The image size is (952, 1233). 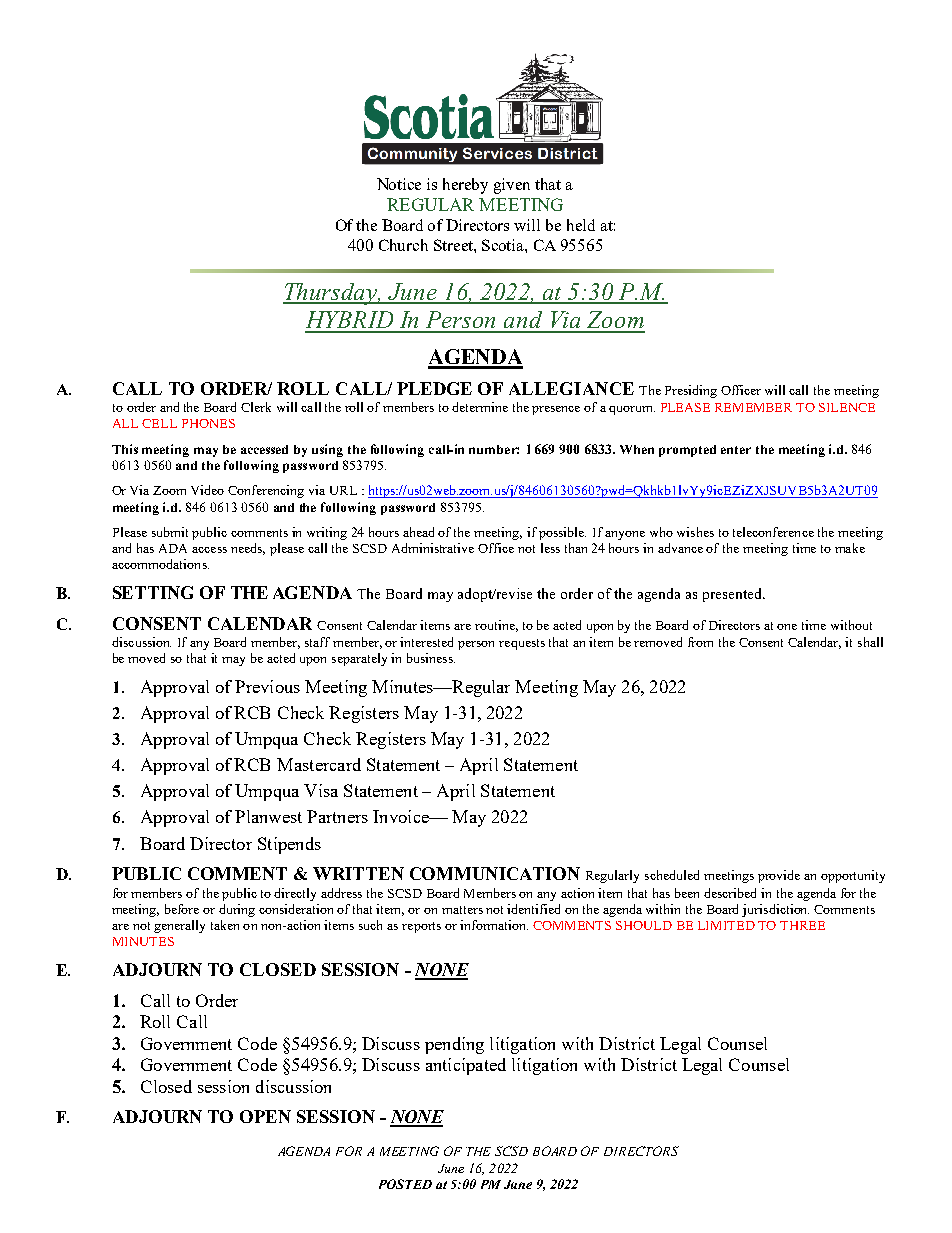 What do you see at coordinates (480, 407) in the screenshot?
I see `determine` at bounding box center [480, 407].
